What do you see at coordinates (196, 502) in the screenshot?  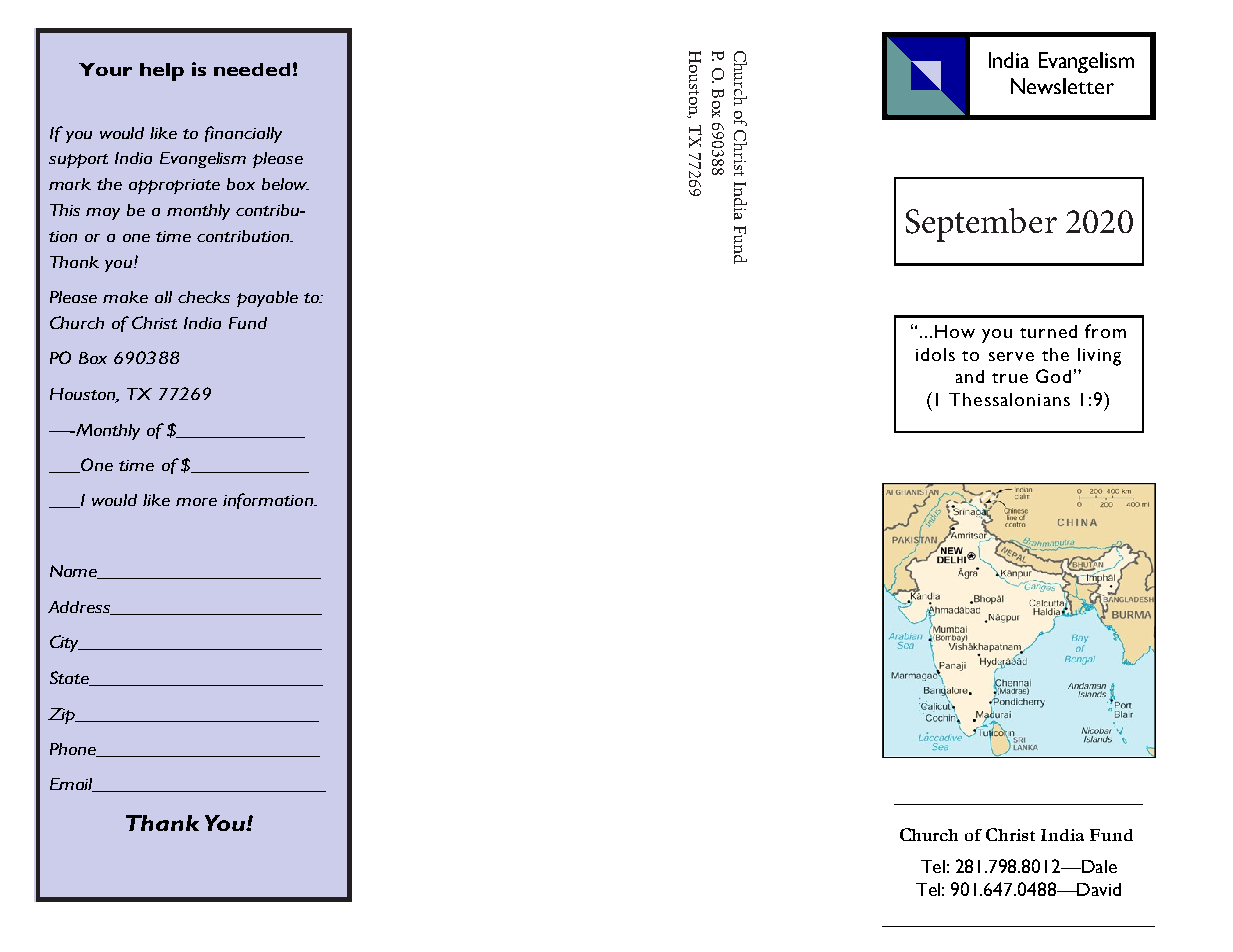 I see `more` at bounding box center [196, 502].
